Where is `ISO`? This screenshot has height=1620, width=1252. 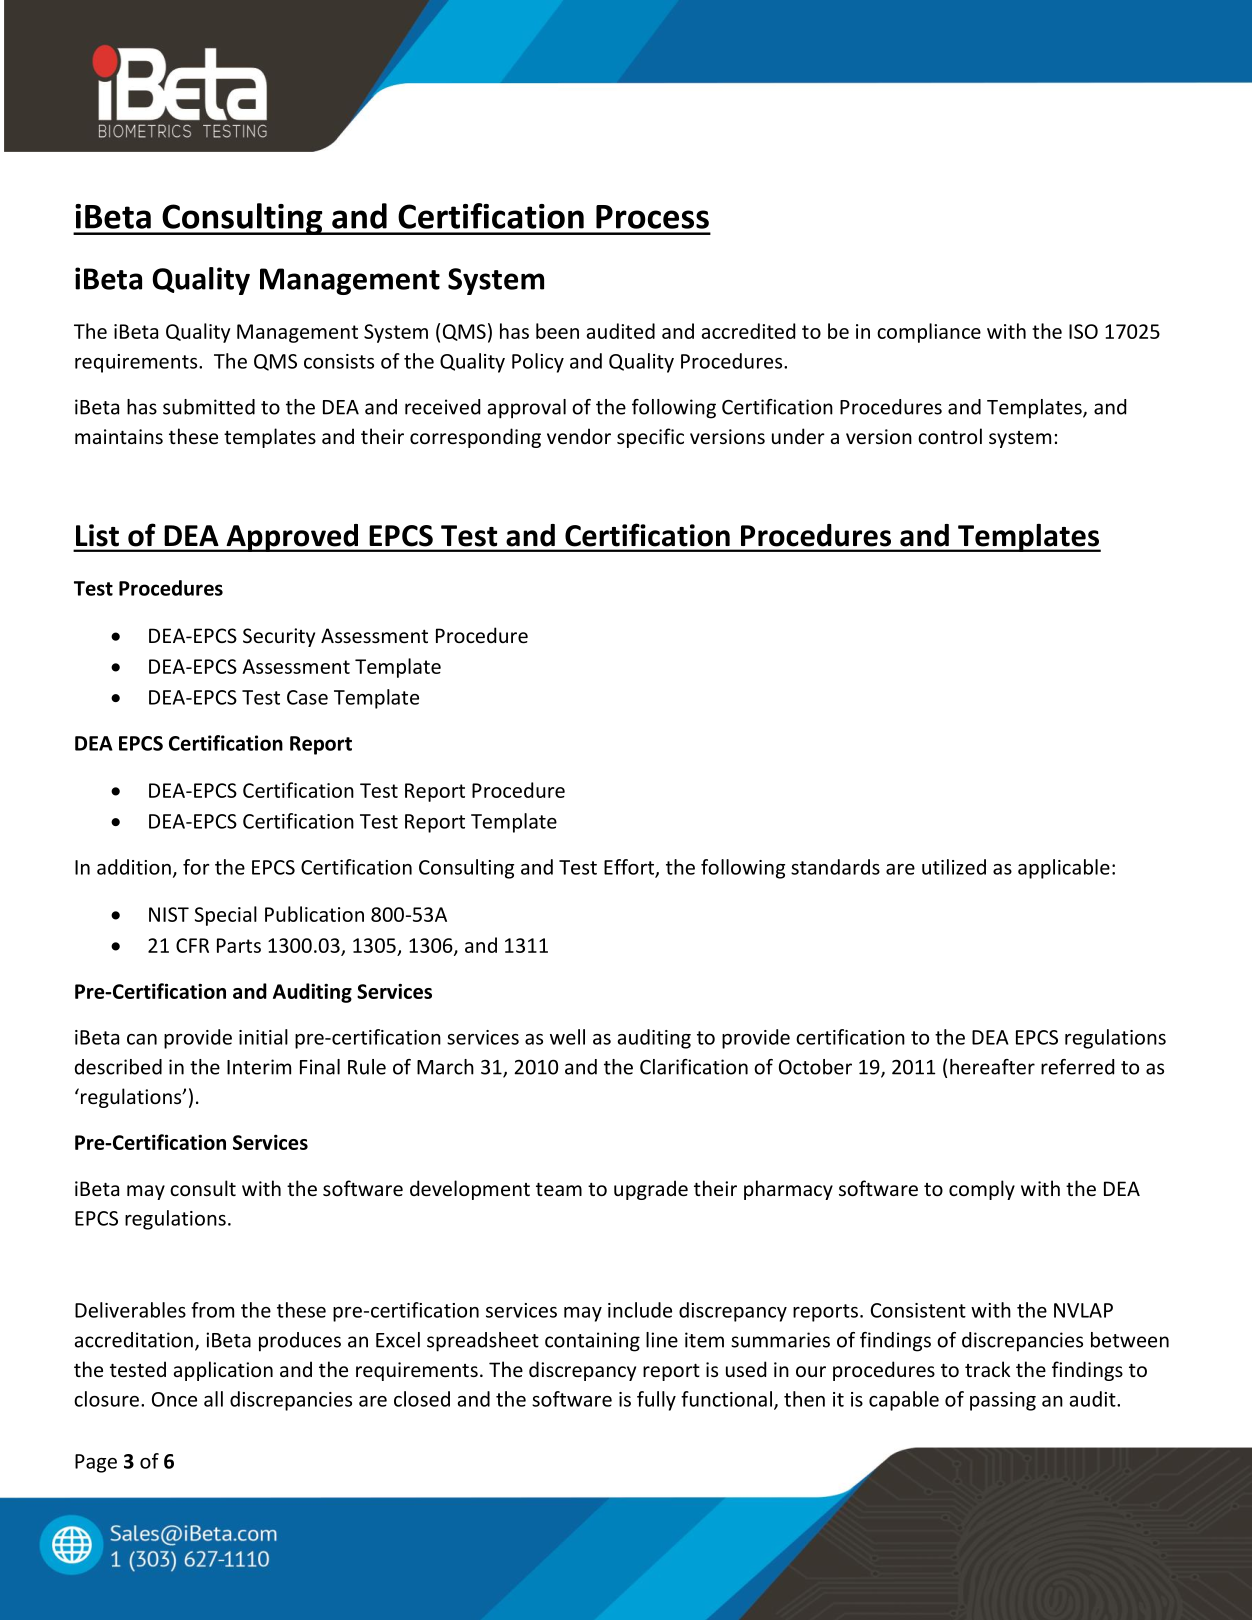 ISO is located at coordinates (1083, 331).
